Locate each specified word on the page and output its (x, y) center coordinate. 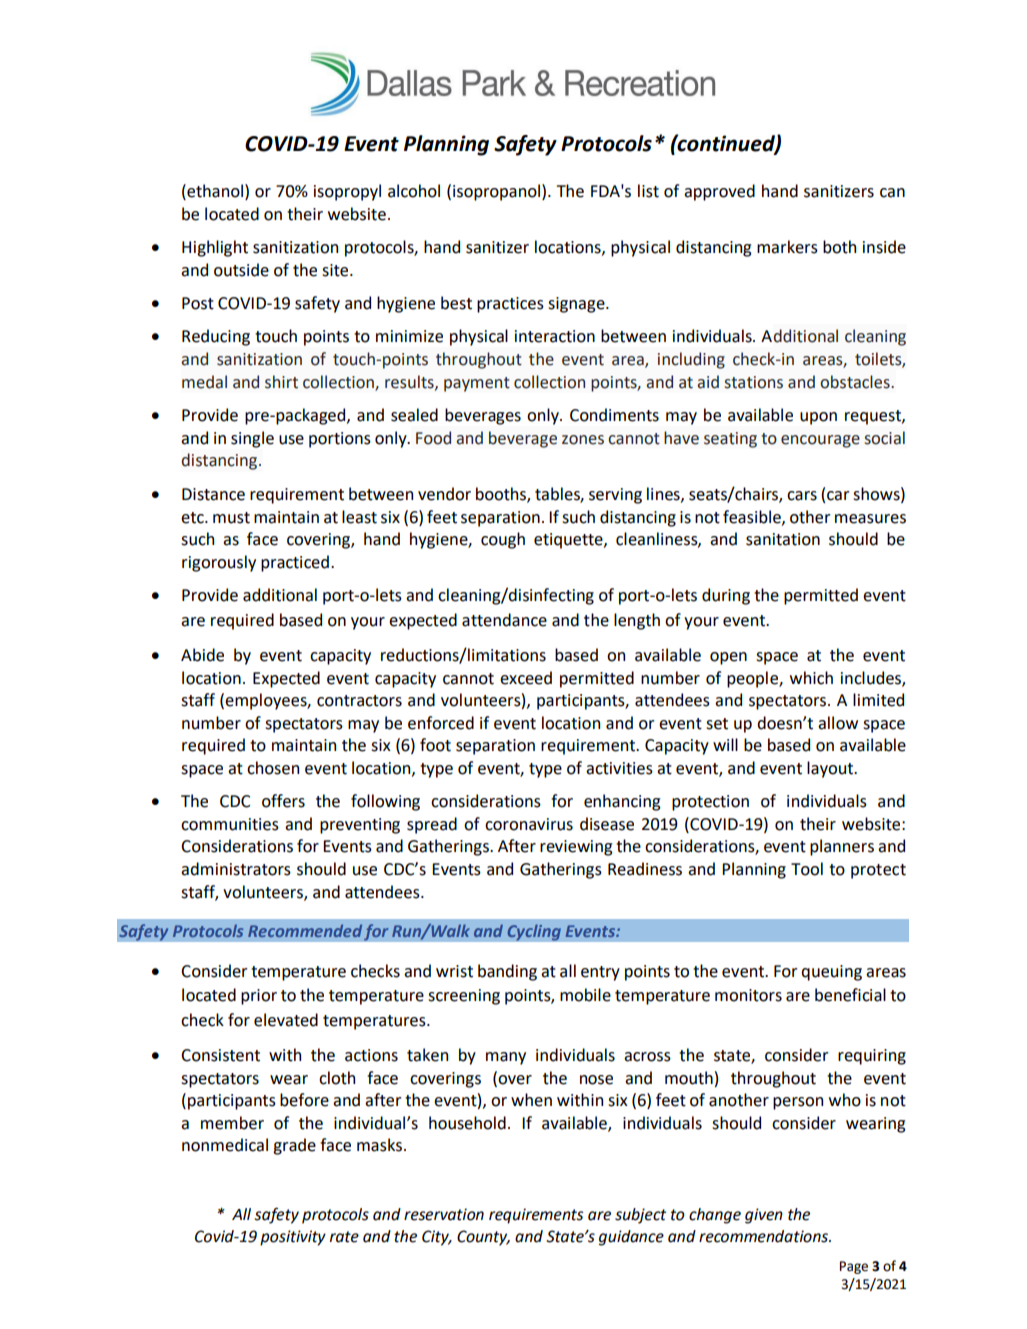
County (483, 1238)
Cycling (534, 932)
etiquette (569, 541)
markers (787, 247)
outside (241, 270)
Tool (807, 869)
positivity (293, 1238)
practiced (295, 563)
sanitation (783, 539)
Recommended (305, 931)
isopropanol (496, 192)
